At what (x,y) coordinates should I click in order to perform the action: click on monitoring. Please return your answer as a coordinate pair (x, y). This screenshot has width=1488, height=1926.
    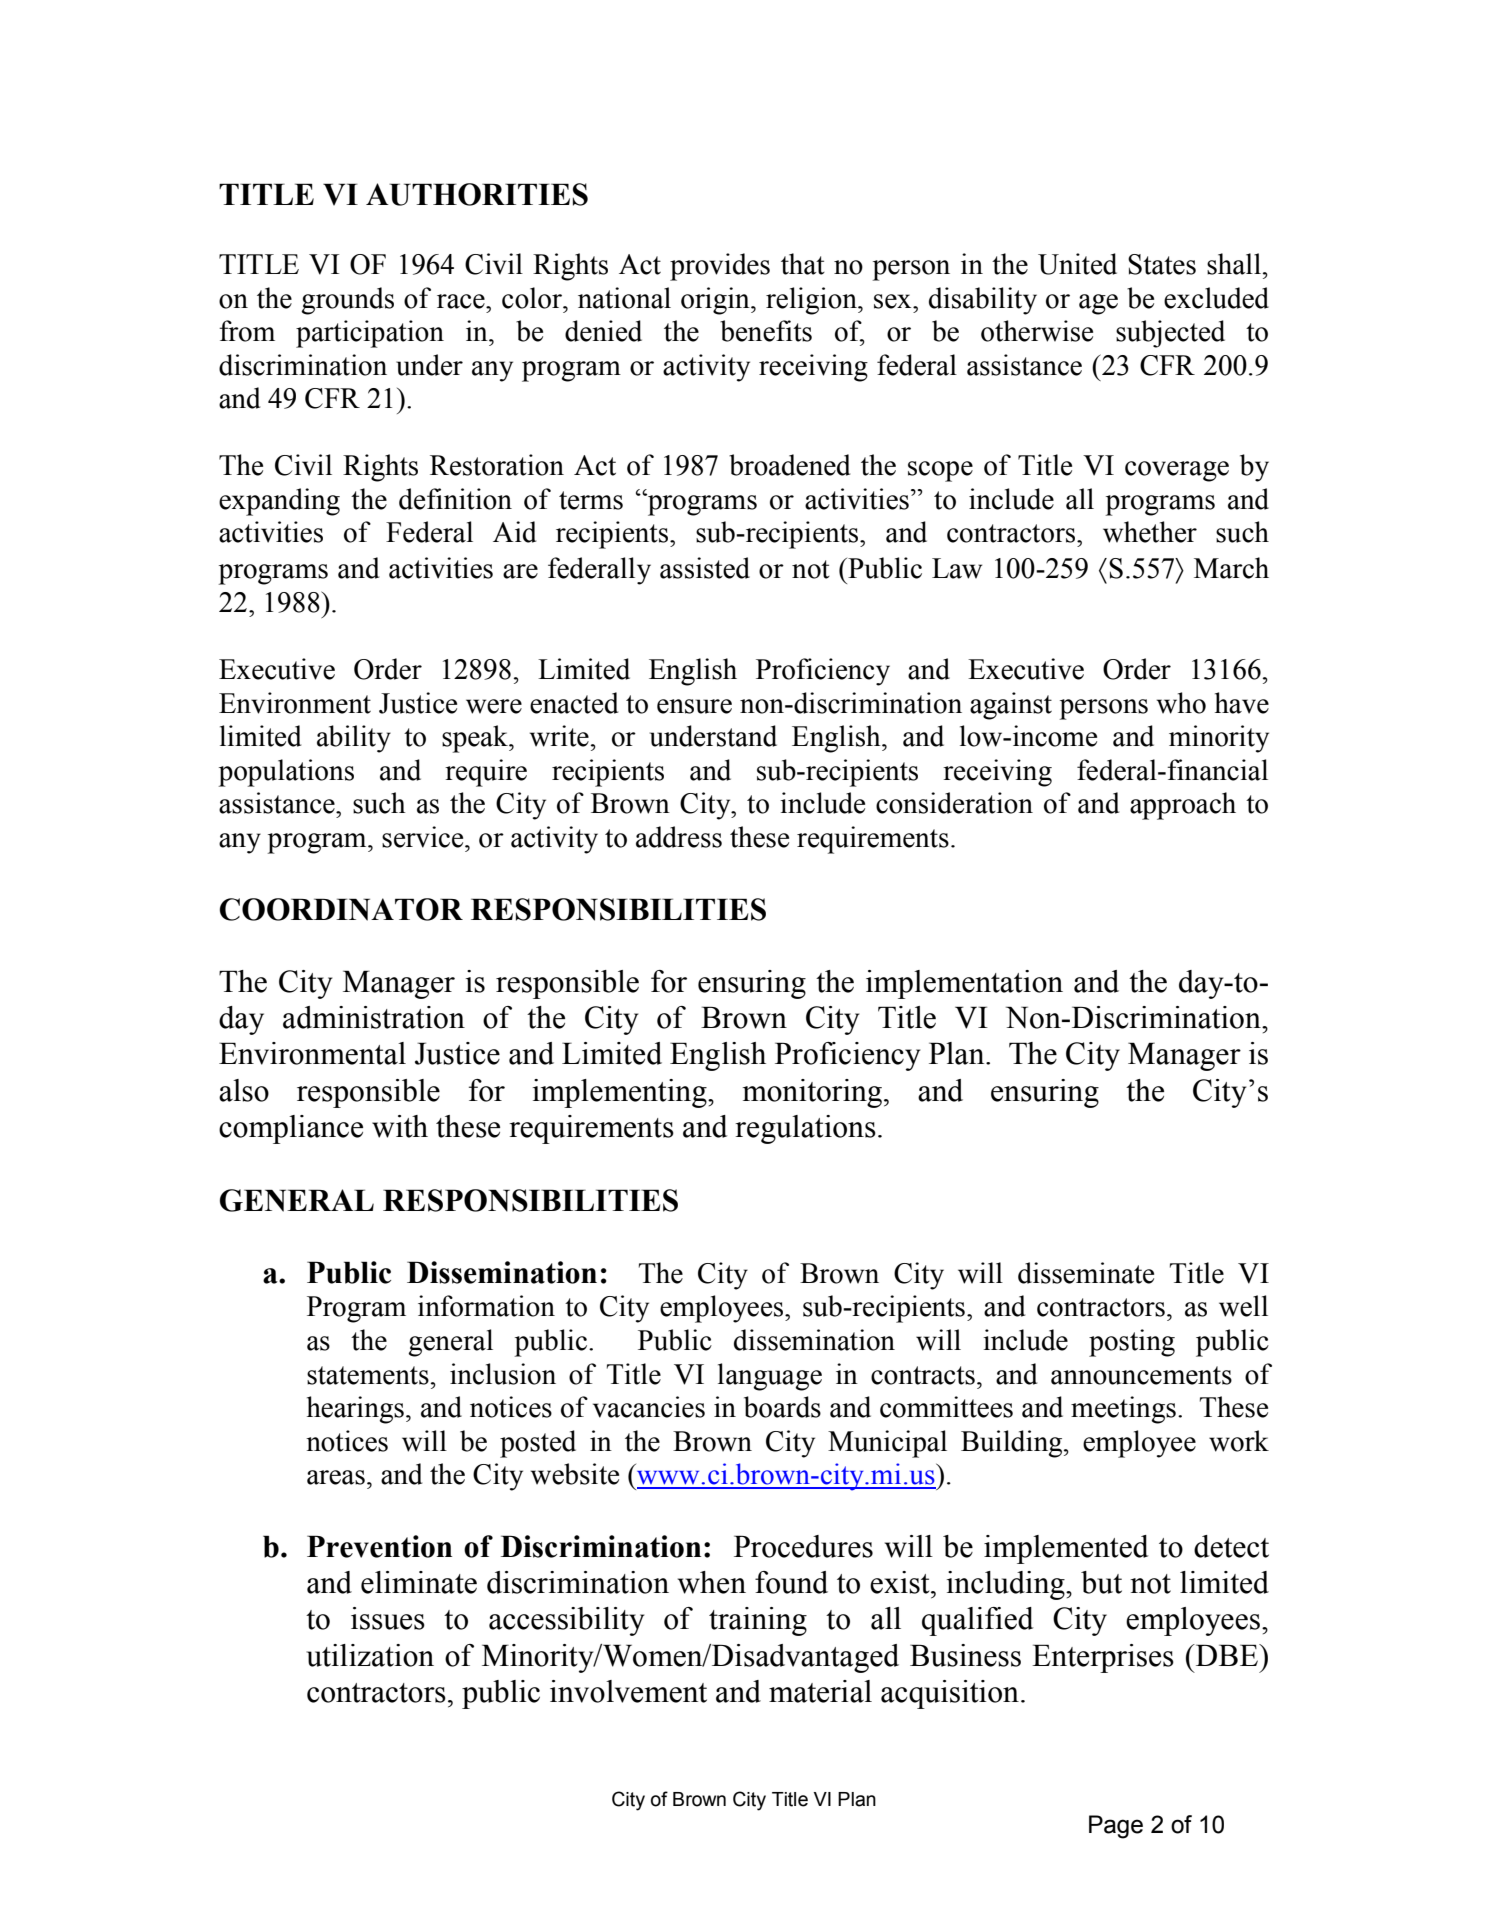
    Looking at the image, I should click on (814, 1093).
